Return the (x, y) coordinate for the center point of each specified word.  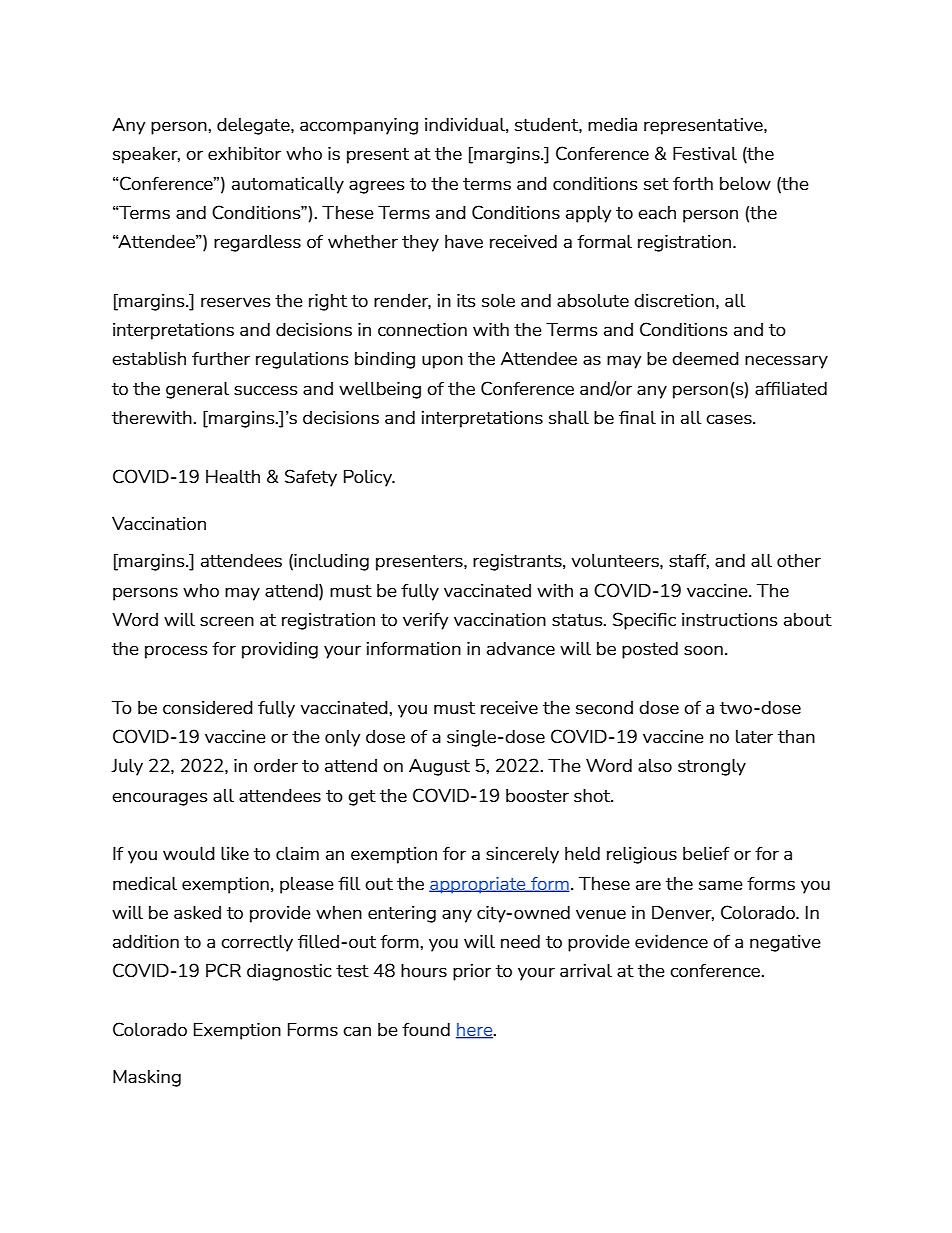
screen (227, 621)
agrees (377, 187)
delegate (254, 126)
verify (425, 621)
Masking (147, 1078)
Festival (705, 153)
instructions (730, 619)
